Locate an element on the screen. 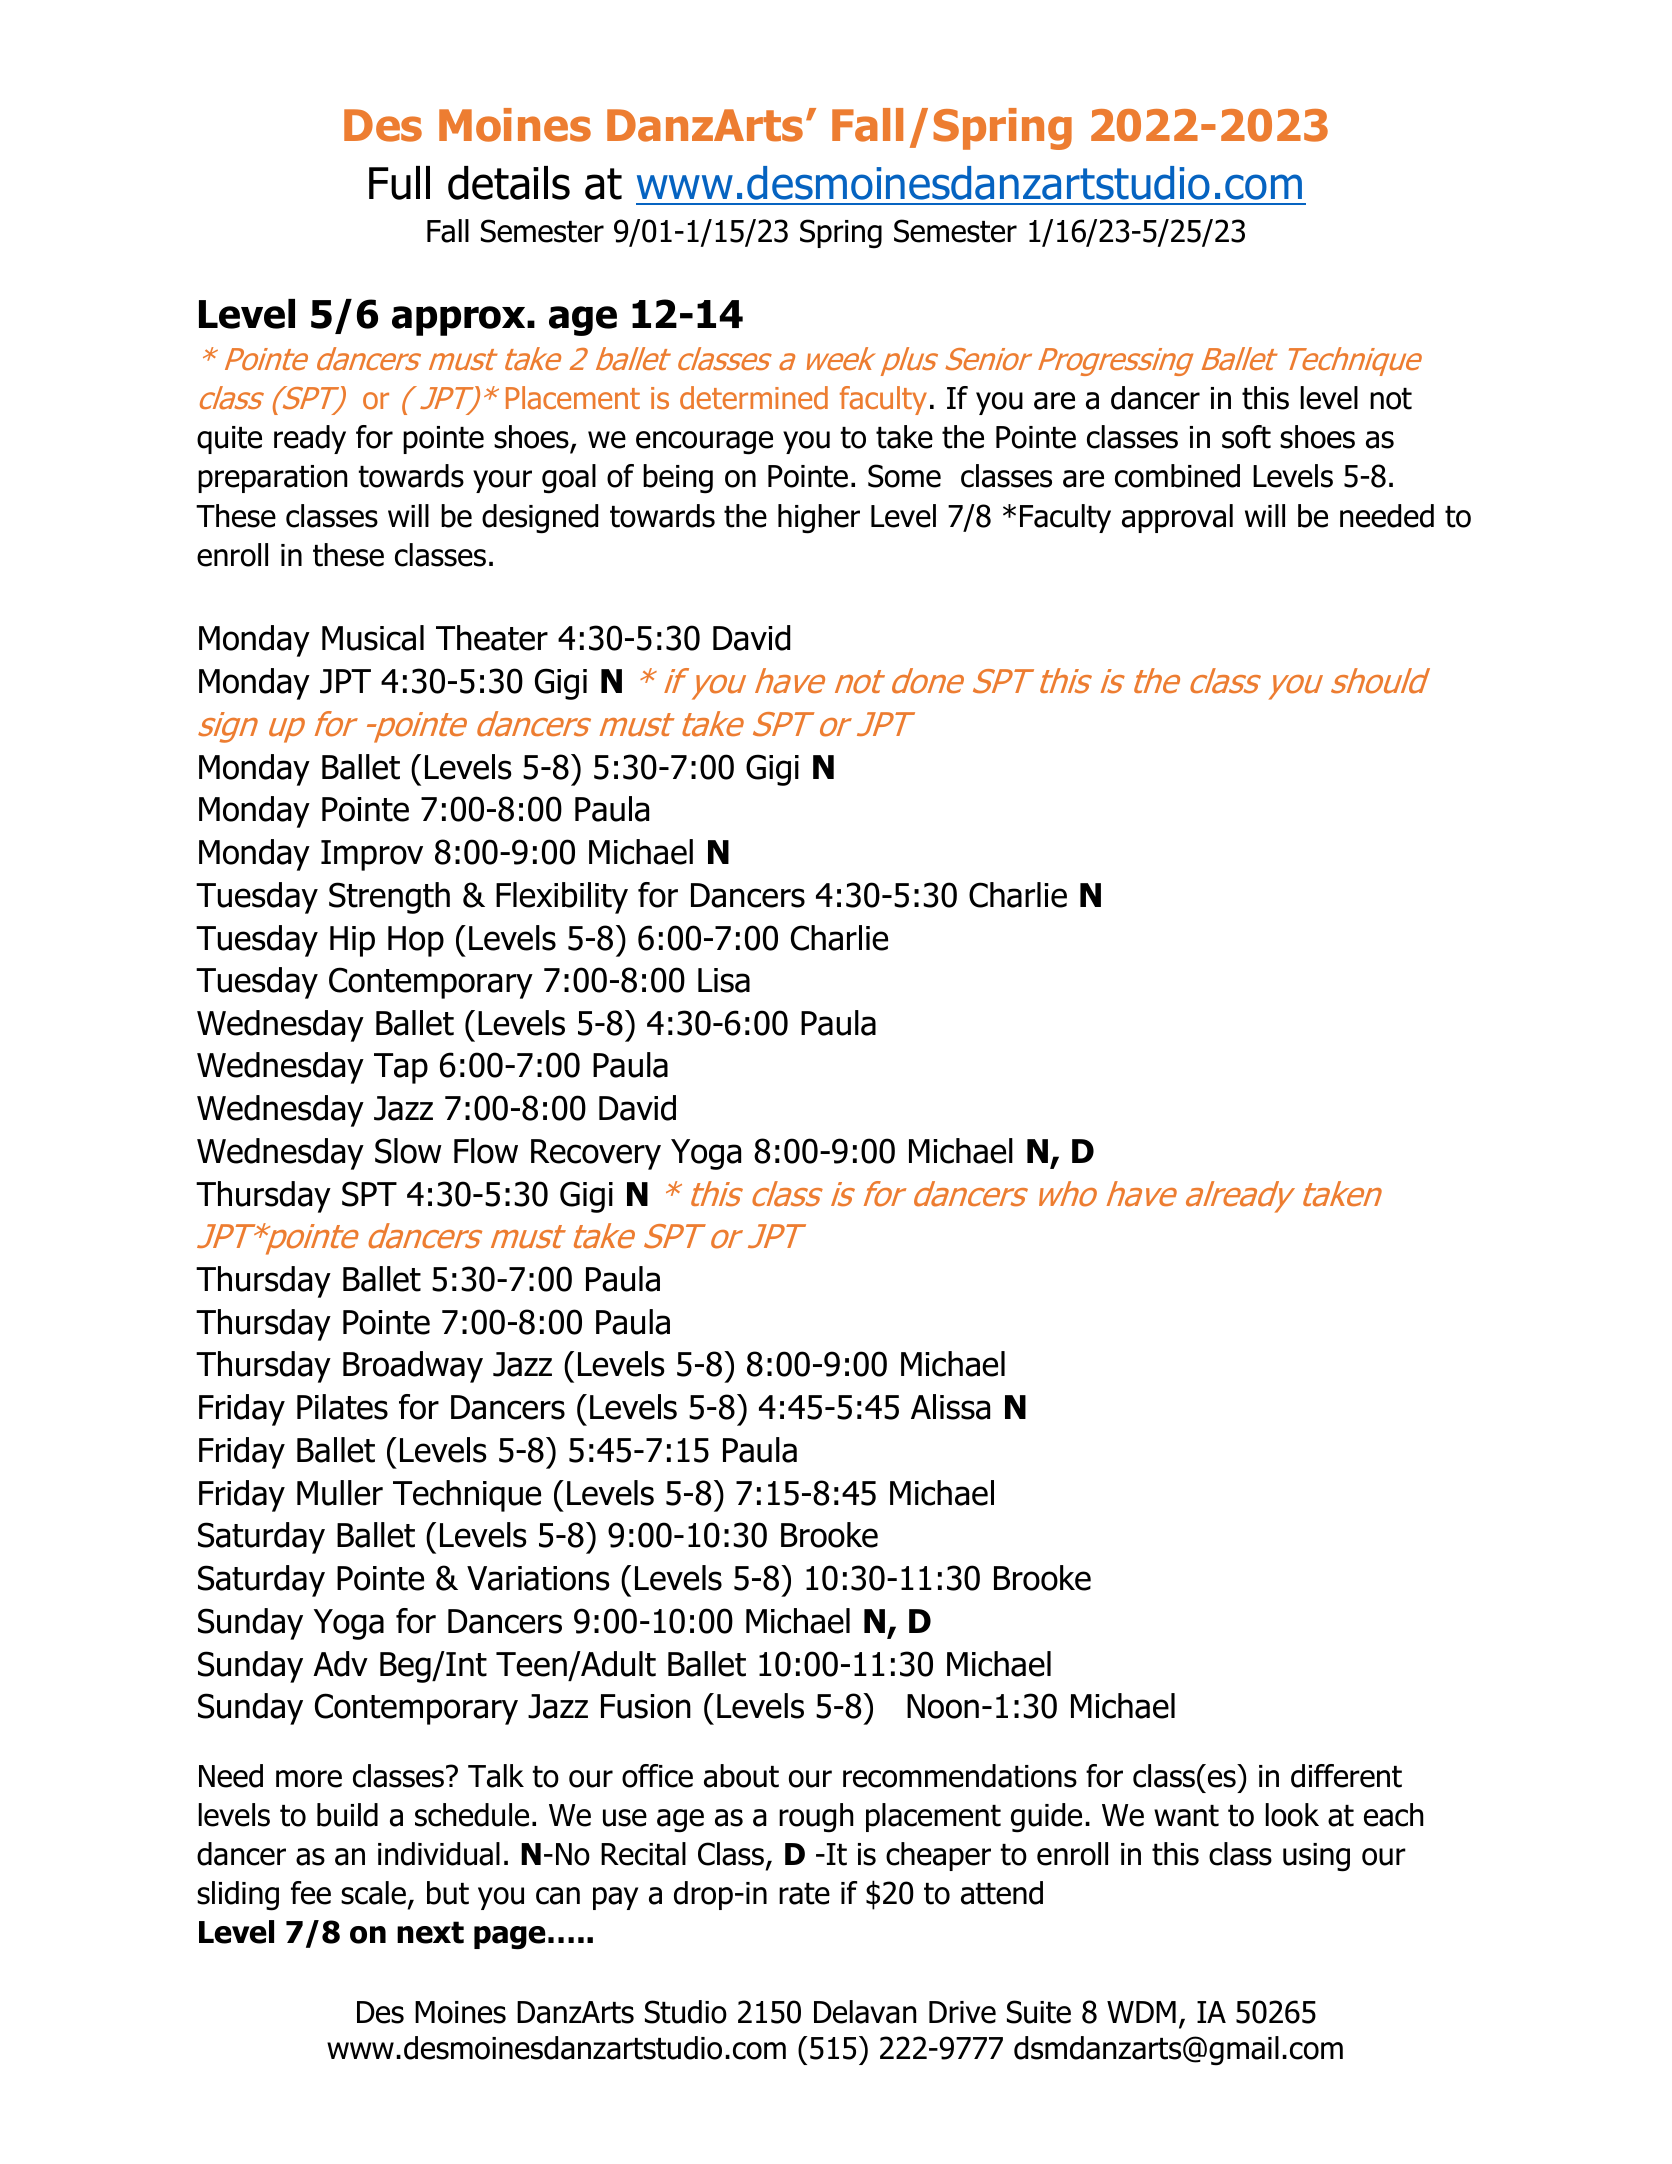 The width and height of the screenshot is (1672, 2164). Musical is located at coordinates (373, 638).
